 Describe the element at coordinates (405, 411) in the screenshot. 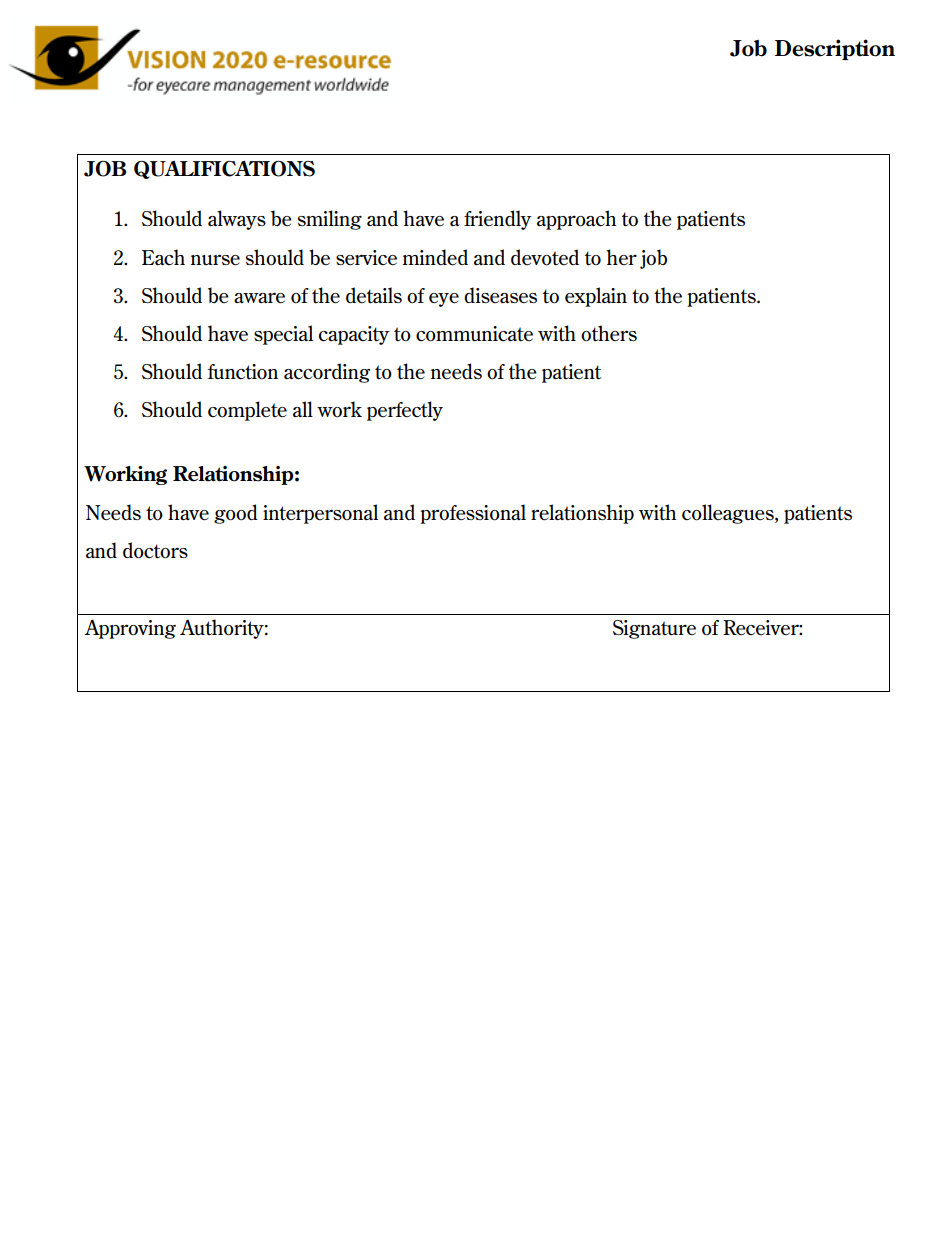

I see `perfectly` at that location.
